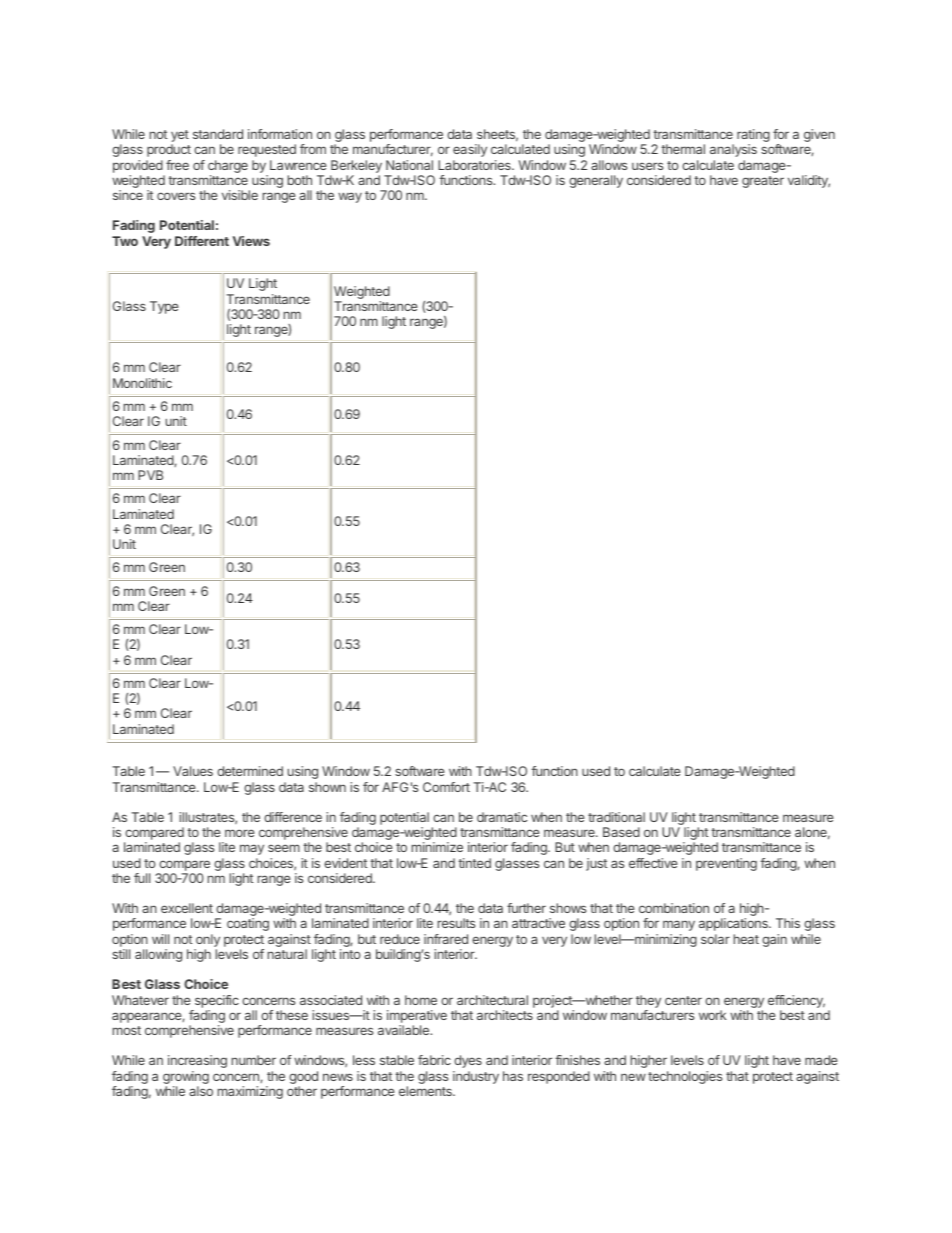 This screenshot has width=952, height=1233. What do you see at coordinates (616, 817) in the screenshot?
I see `traditional` at bounding box center [616, 817].
